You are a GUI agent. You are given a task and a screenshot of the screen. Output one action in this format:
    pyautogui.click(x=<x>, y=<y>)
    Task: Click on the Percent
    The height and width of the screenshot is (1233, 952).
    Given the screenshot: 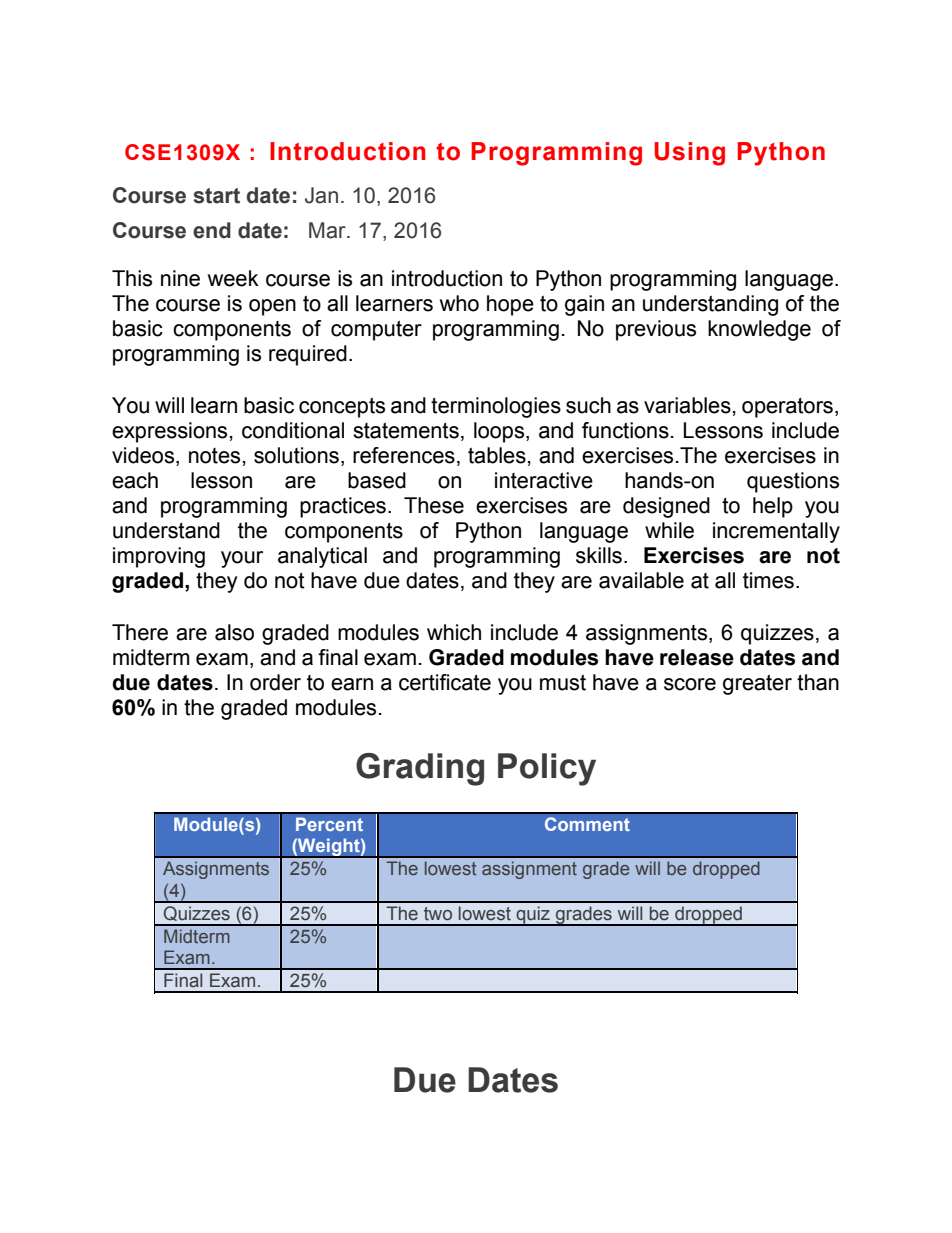 What is the action you would take?
    pyautogui.click(x=329, y=824)
